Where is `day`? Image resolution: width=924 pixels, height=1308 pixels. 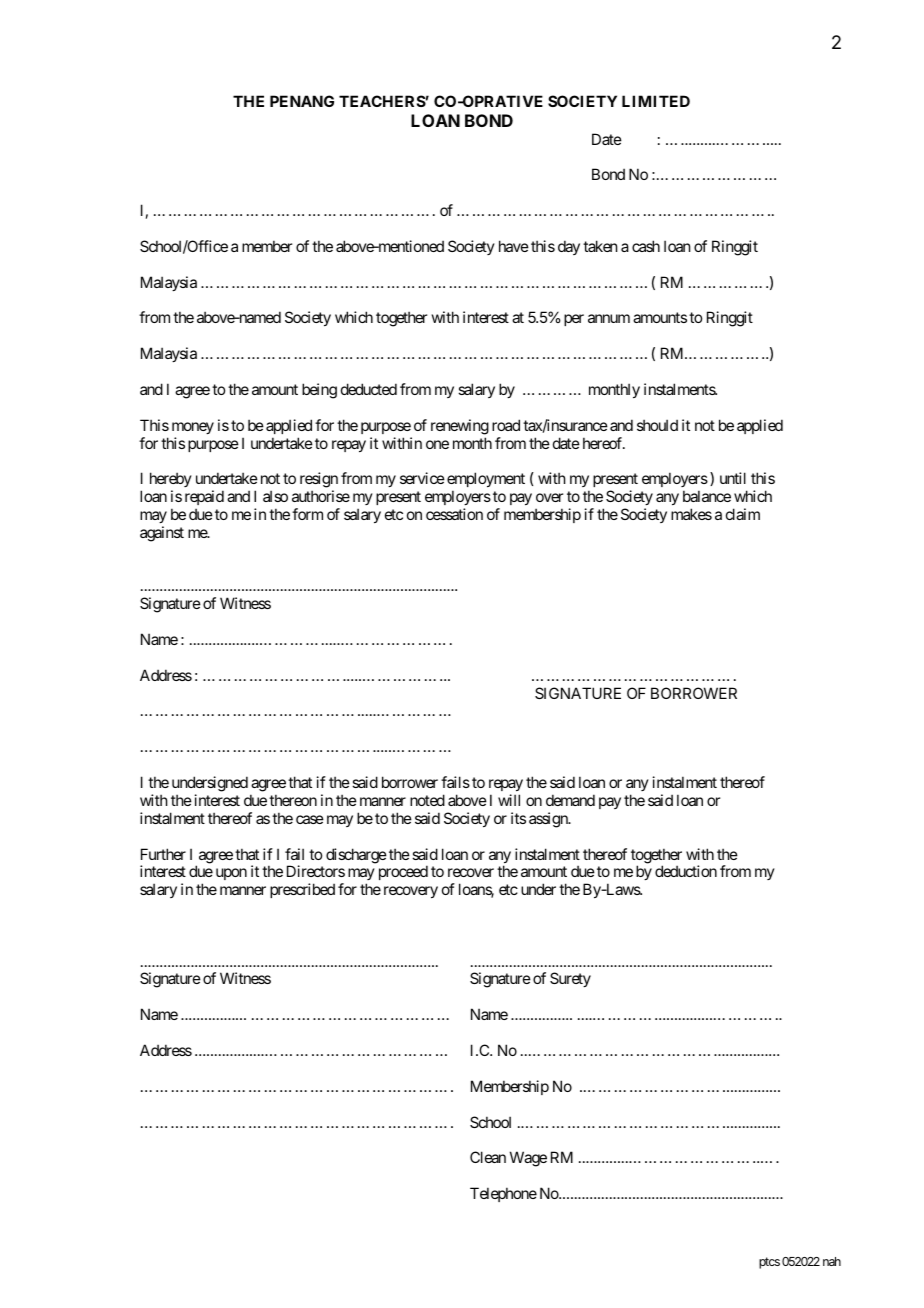
day is located at coordinates (569, 247).
